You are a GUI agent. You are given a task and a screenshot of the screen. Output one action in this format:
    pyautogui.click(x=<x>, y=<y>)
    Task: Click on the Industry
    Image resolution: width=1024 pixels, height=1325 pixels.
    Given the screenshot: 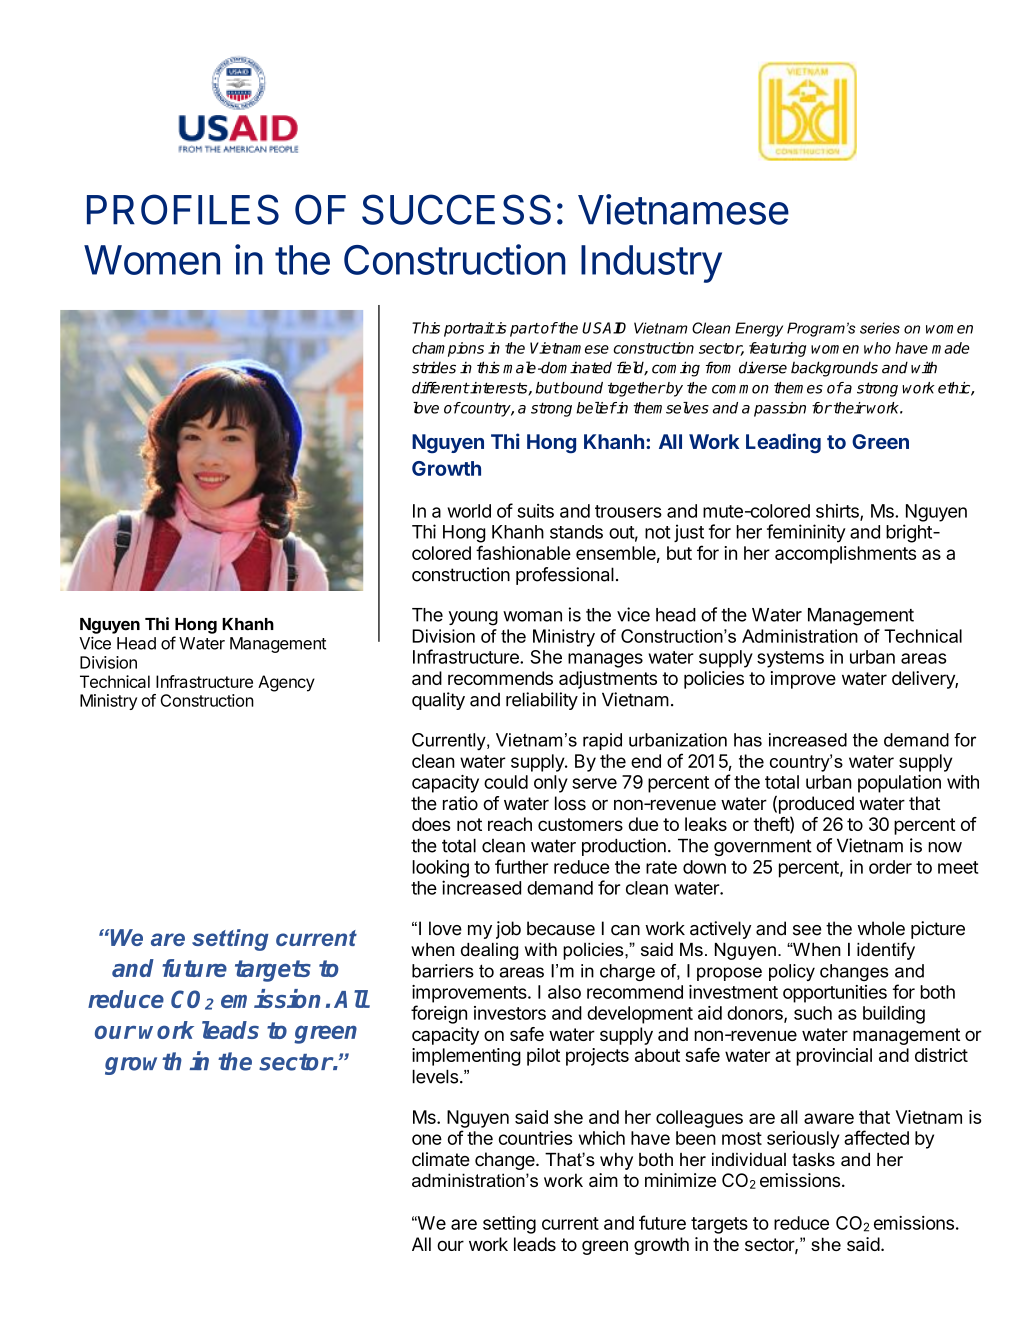 What is the action you would take?
    pyautogui.click(x=651, y=264)
